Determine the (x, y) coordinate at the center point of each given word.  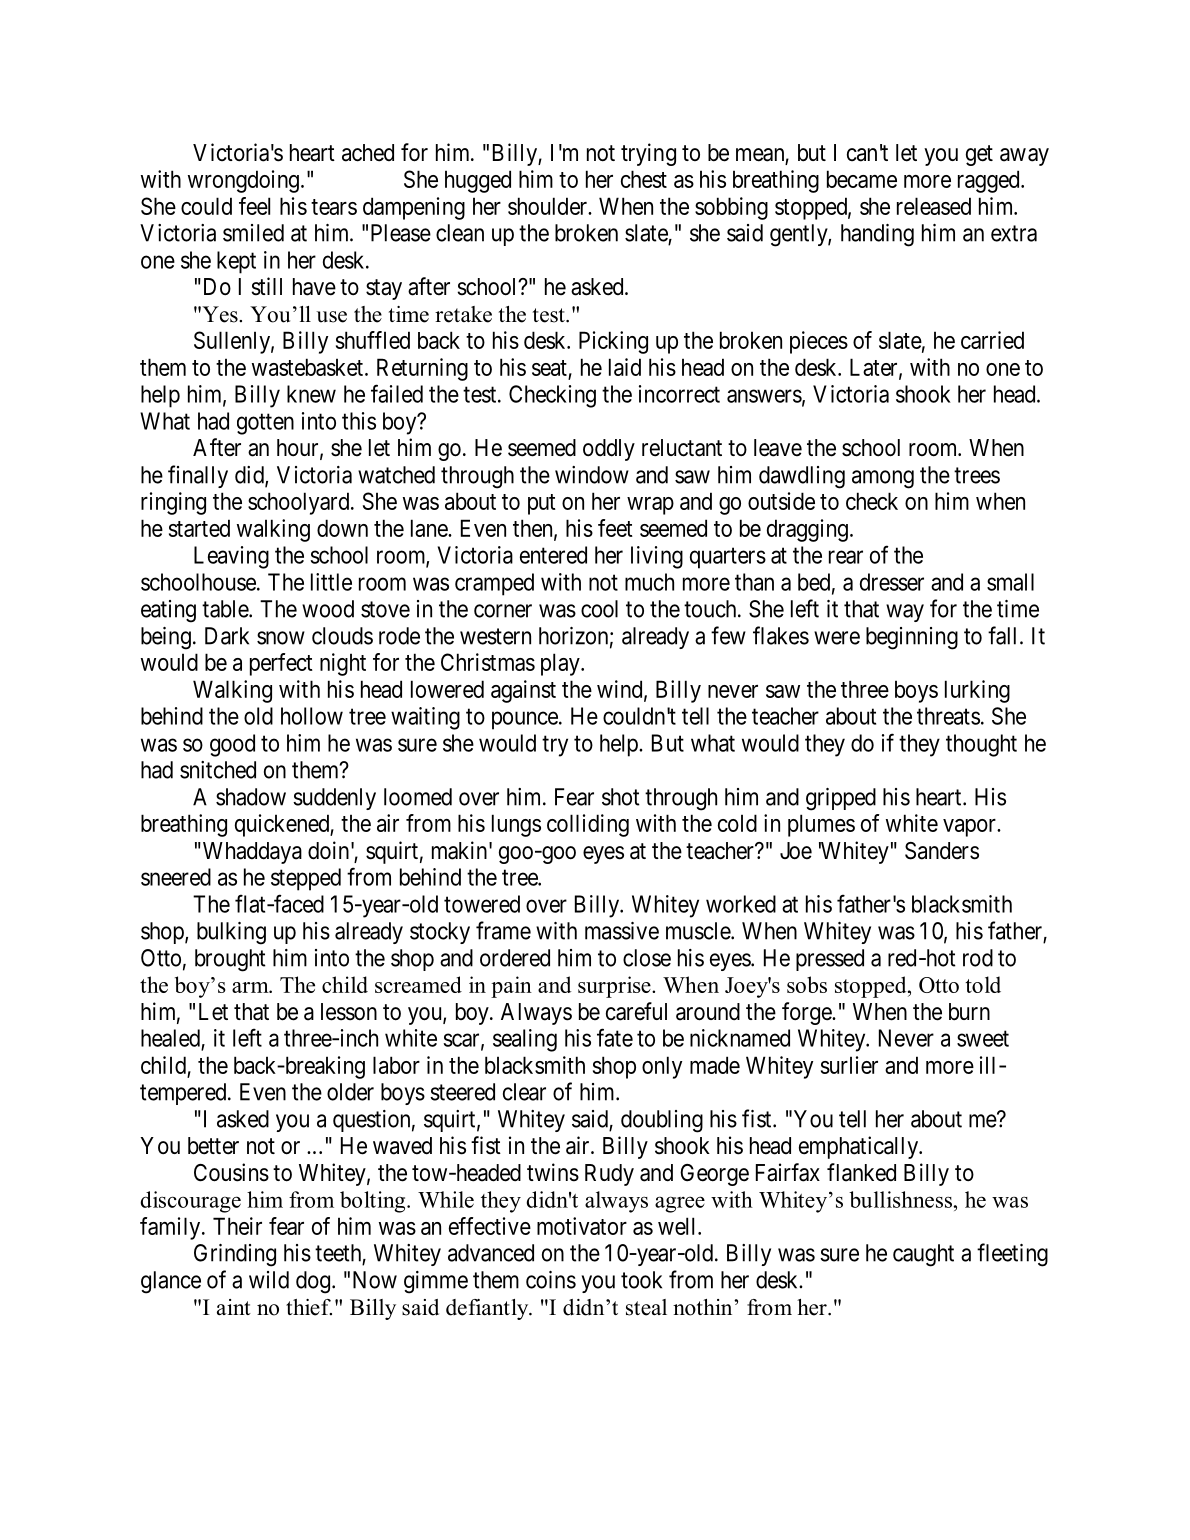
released (934, 206)
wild (269, 1280)
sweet (983, 1039)
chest (644, 179)
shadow (251, 797)
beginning (912, 638)
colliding (588, 825)
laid (625, 367)
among (883, 479)
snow (281, 638)
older (350, 1092)
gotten (265, 424)
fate (615, 1037)
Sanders (942, 851)
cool (599, 609)
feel (254, 206)
